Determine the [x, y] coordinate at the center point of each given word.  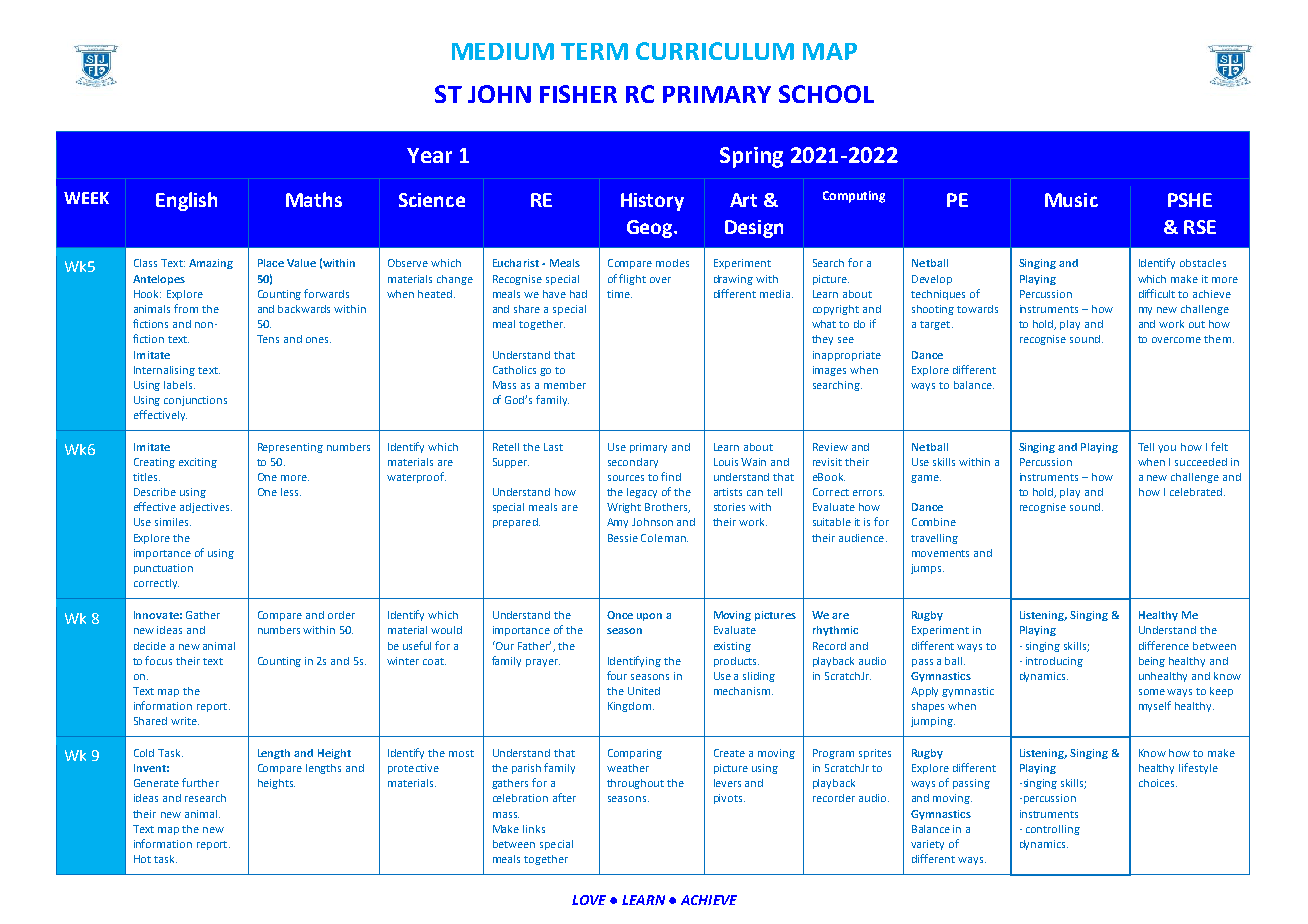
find [671, 476]
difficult [1157, 293]
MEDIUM [503, 51]
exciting [198, 463]
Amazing [211, 264]
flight [632, 279]
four [617, 675]
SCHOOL [826, 94]
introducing [1054, 662]
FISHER [578, 94]
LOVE [589, 900]
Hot [142, 859]
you [1167, 449]
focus [158, 660]
